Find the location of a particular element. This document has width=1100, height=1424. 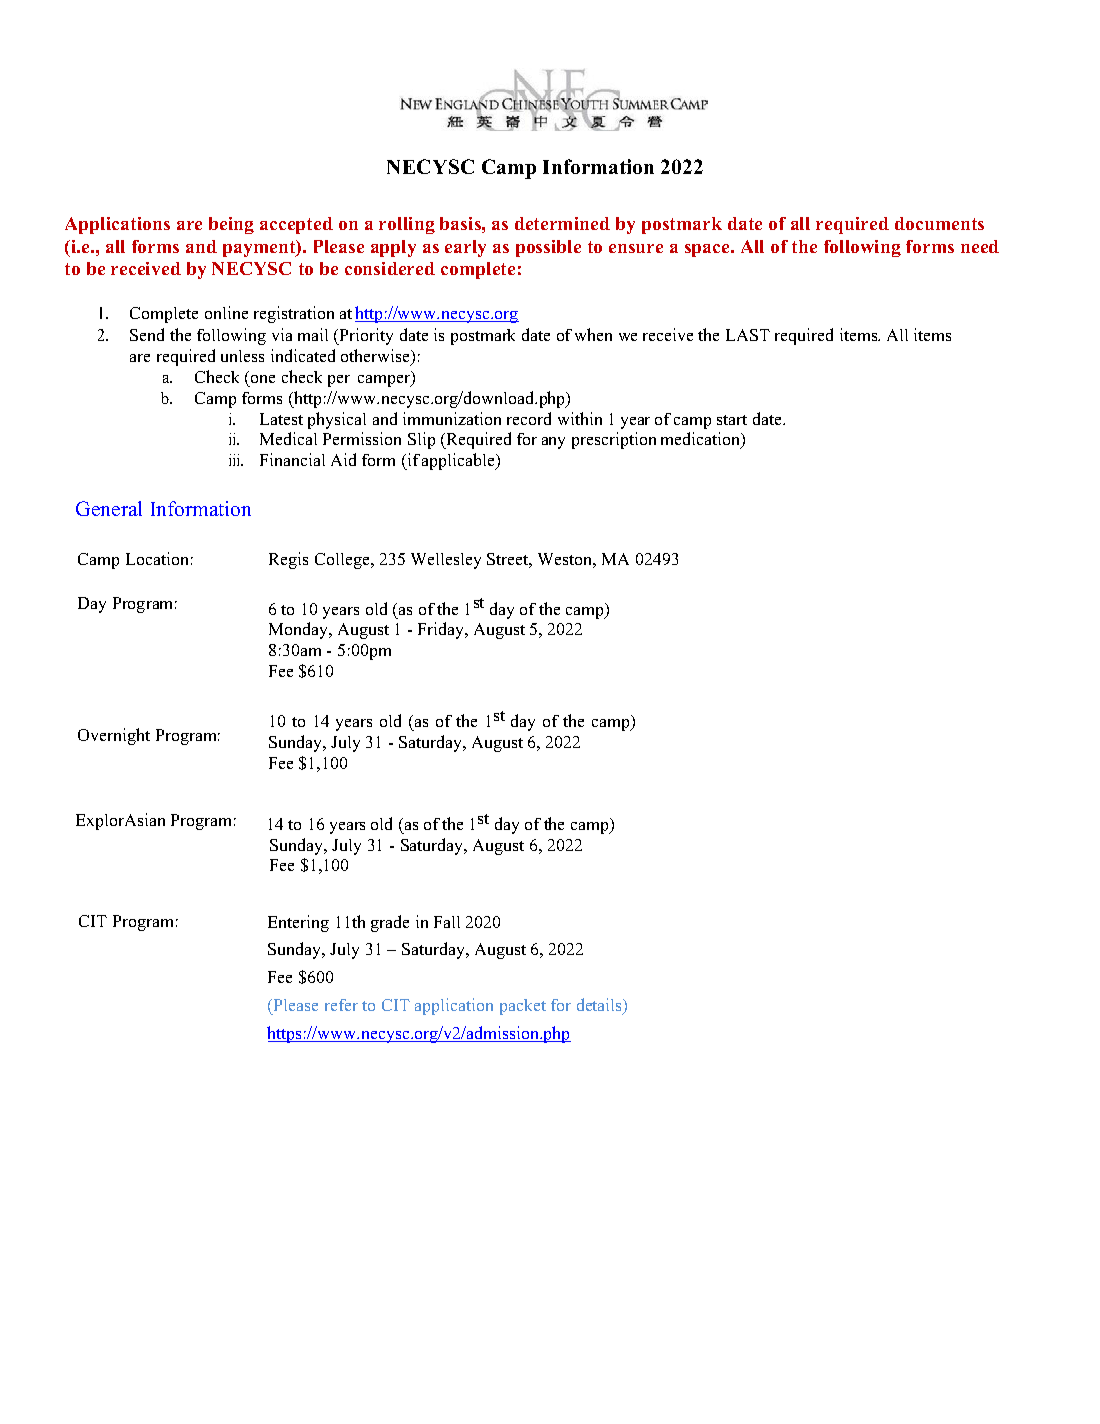

Overnight is located at coordinates (114, 736).
